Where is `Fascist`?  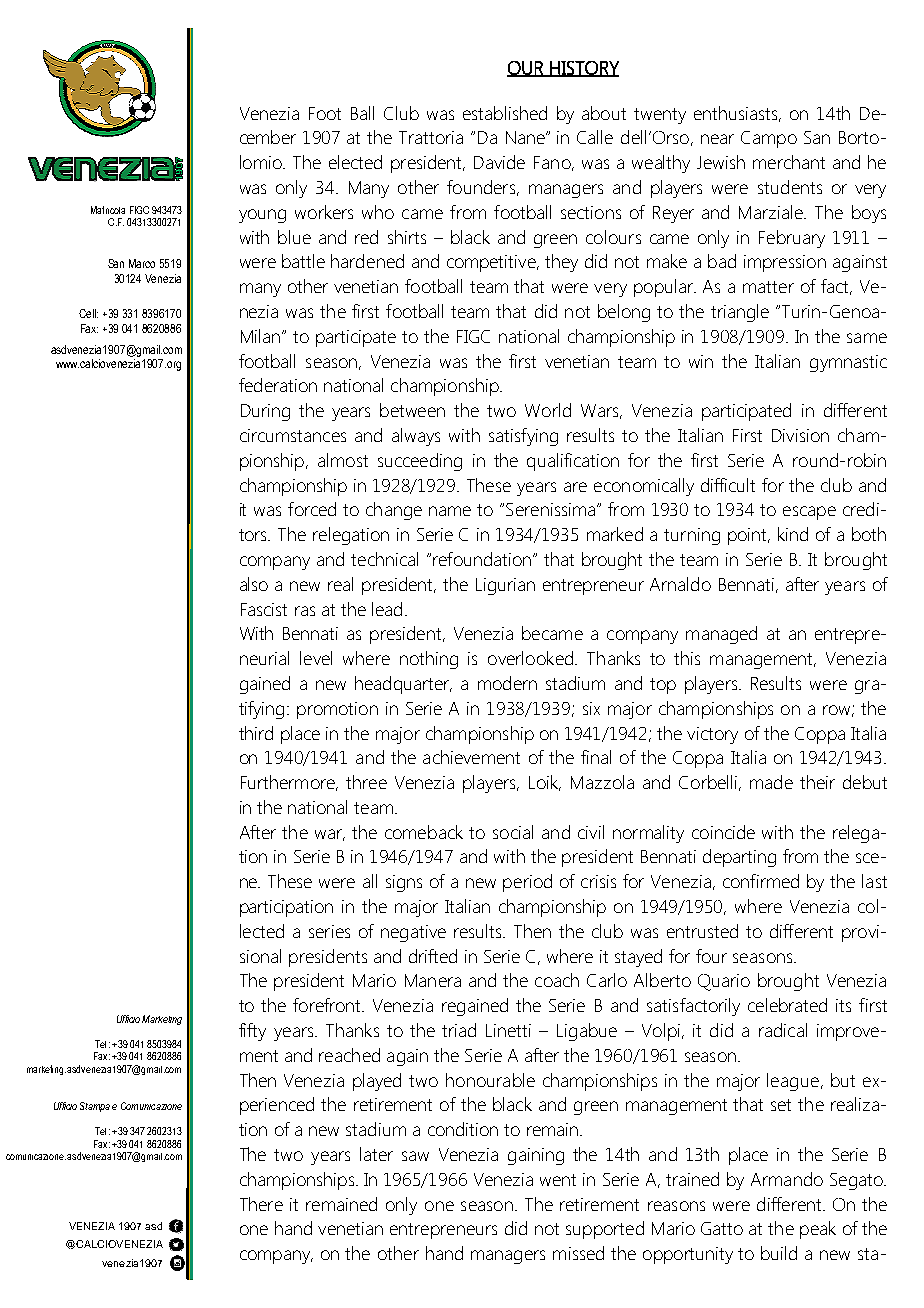 Fascist is located at coordinates (264, 609).
